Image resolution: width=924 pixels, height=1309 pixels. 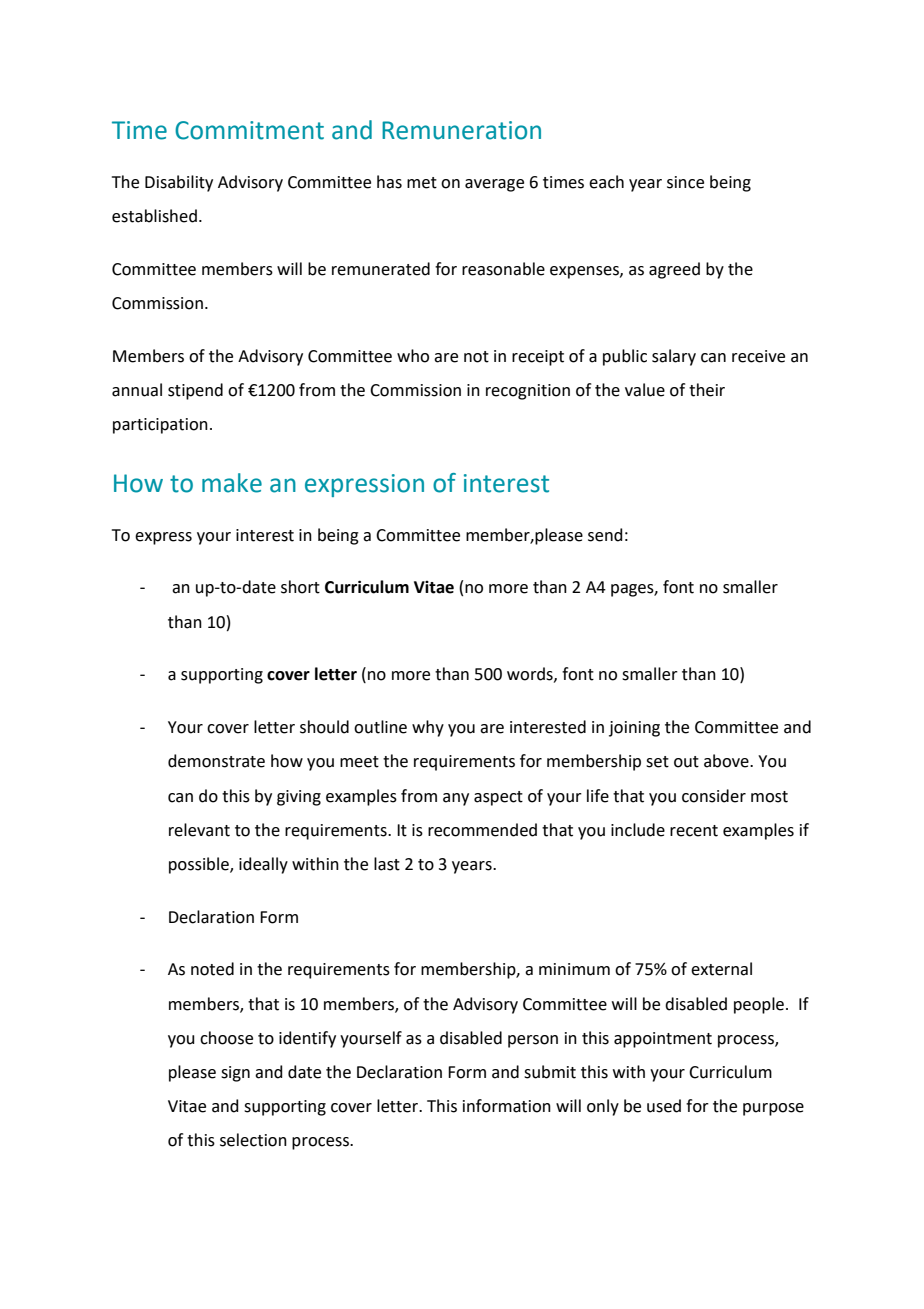 What do you see at coordinates (685, 182) in the screenshot?
I see `since` at bounding box center [685, 182].
